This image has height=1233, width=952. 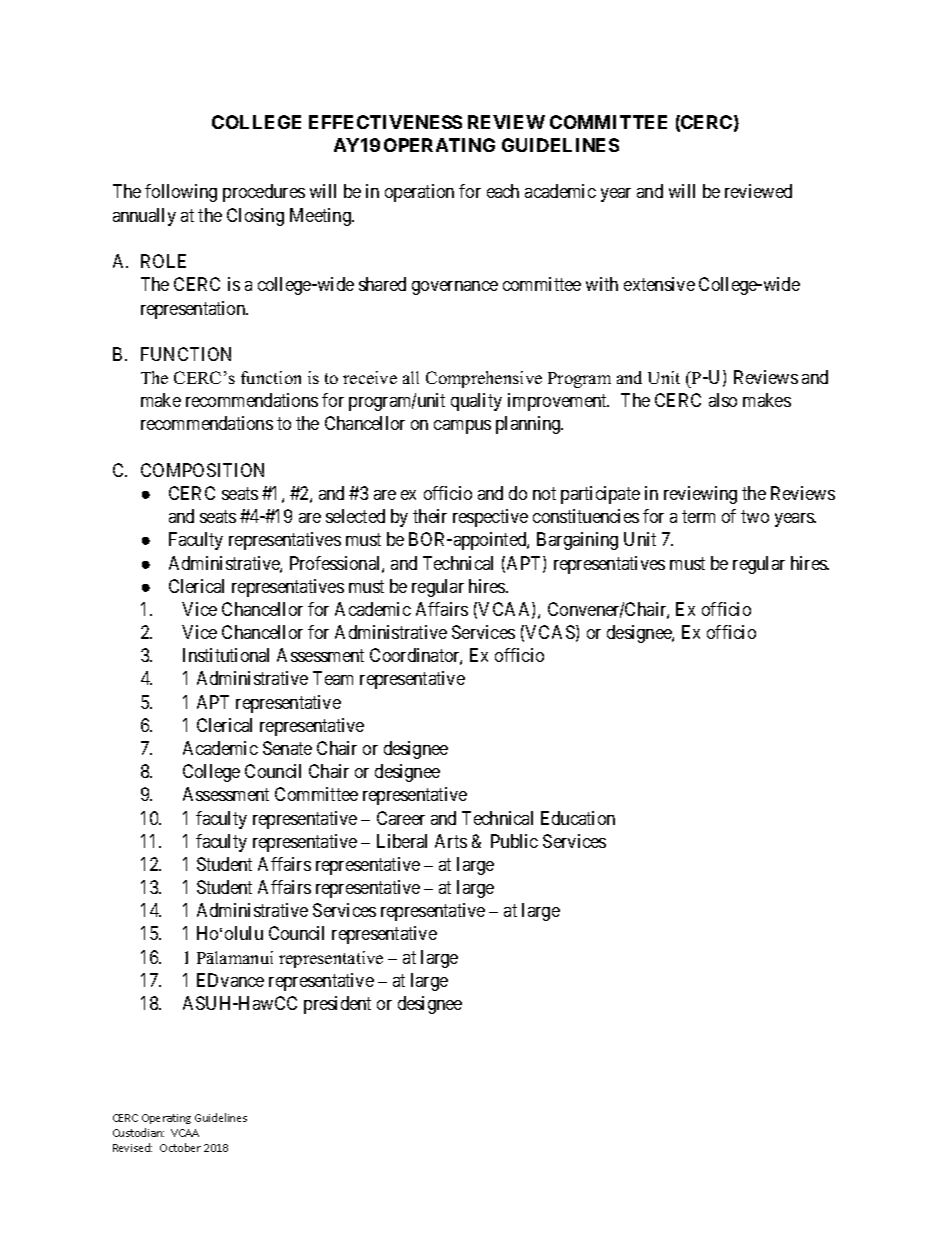 What do you see at coordinates (181, 193) in the image?
I see `following` at bounding box center [181, 193].
